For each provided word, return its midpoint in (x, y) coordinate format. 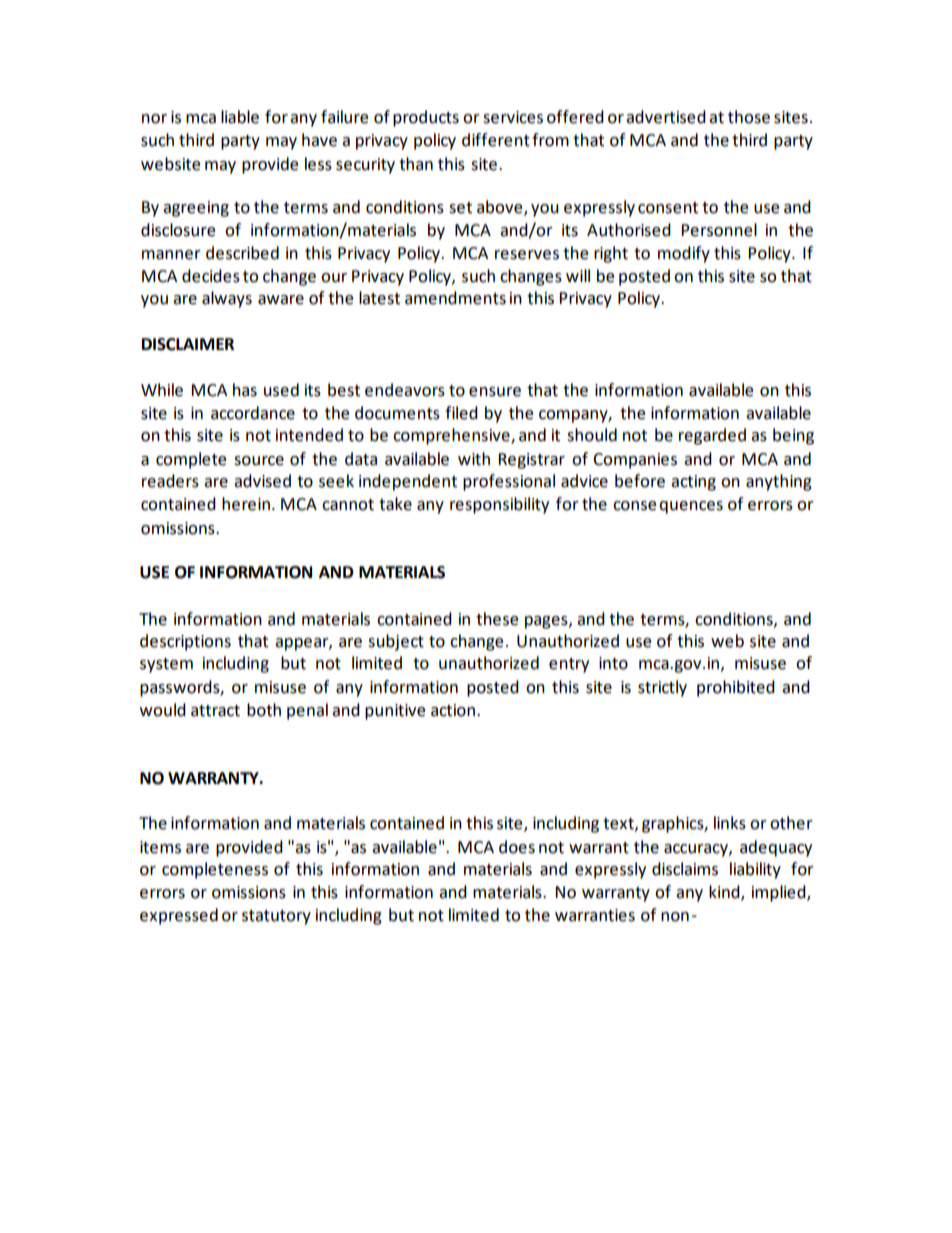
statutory (276, 917)
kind (725, 892)
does (517, 847)
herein (246, 504)
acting (693, 483)
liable (240, 117)
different (496, 140)
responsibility (499, 505)
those (749, 117)
